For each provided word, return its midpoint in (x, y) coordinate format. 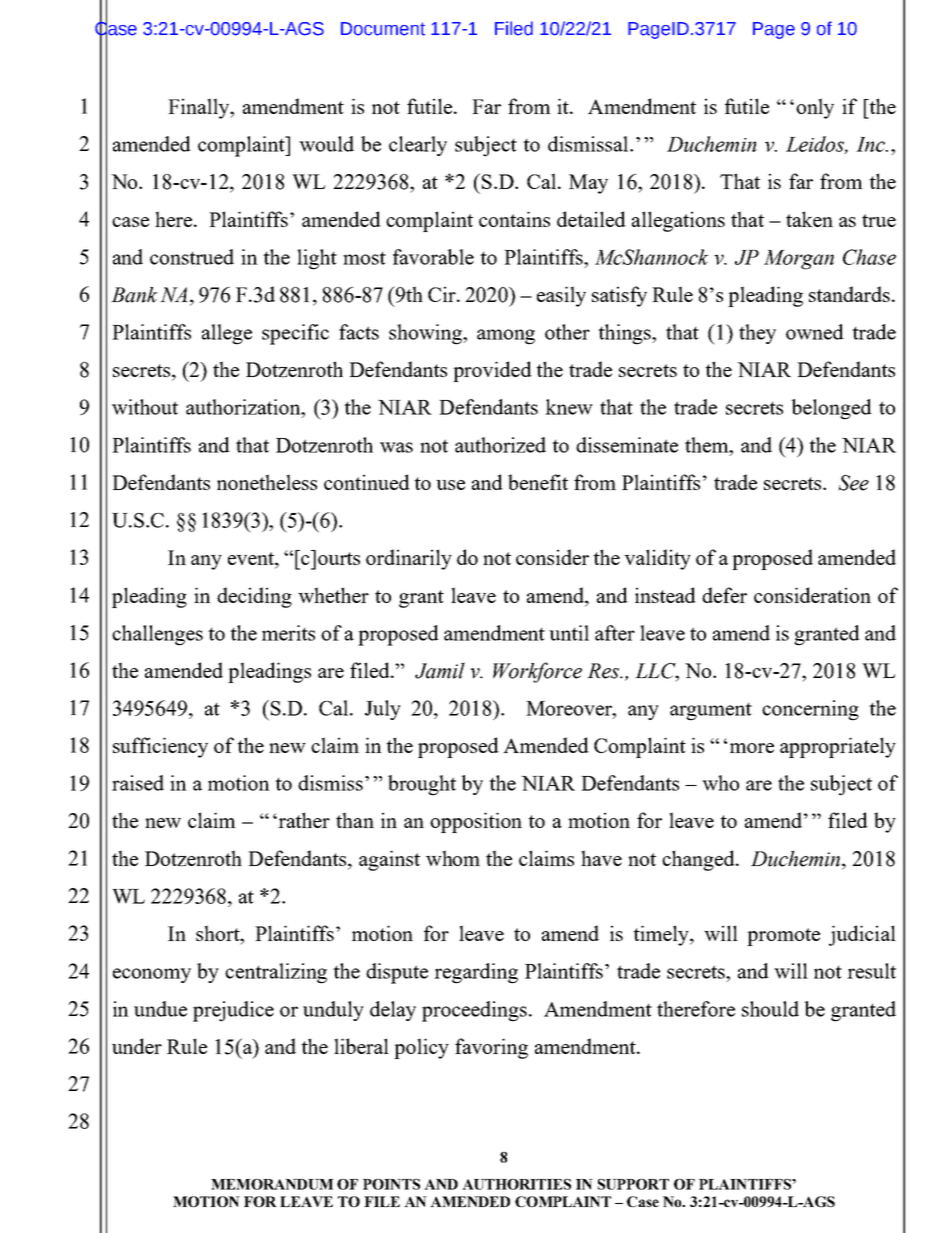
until (569, 633)
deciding (254, 597)
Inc (871, 144)
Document (383, 29)
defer (724, 595)
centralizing (276, 973)
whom (453, 858)
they (757, 334)
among (506, 337)
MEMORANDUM (272, 1184)
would (326, 144)
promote (783, 937)
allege (227, 334)
